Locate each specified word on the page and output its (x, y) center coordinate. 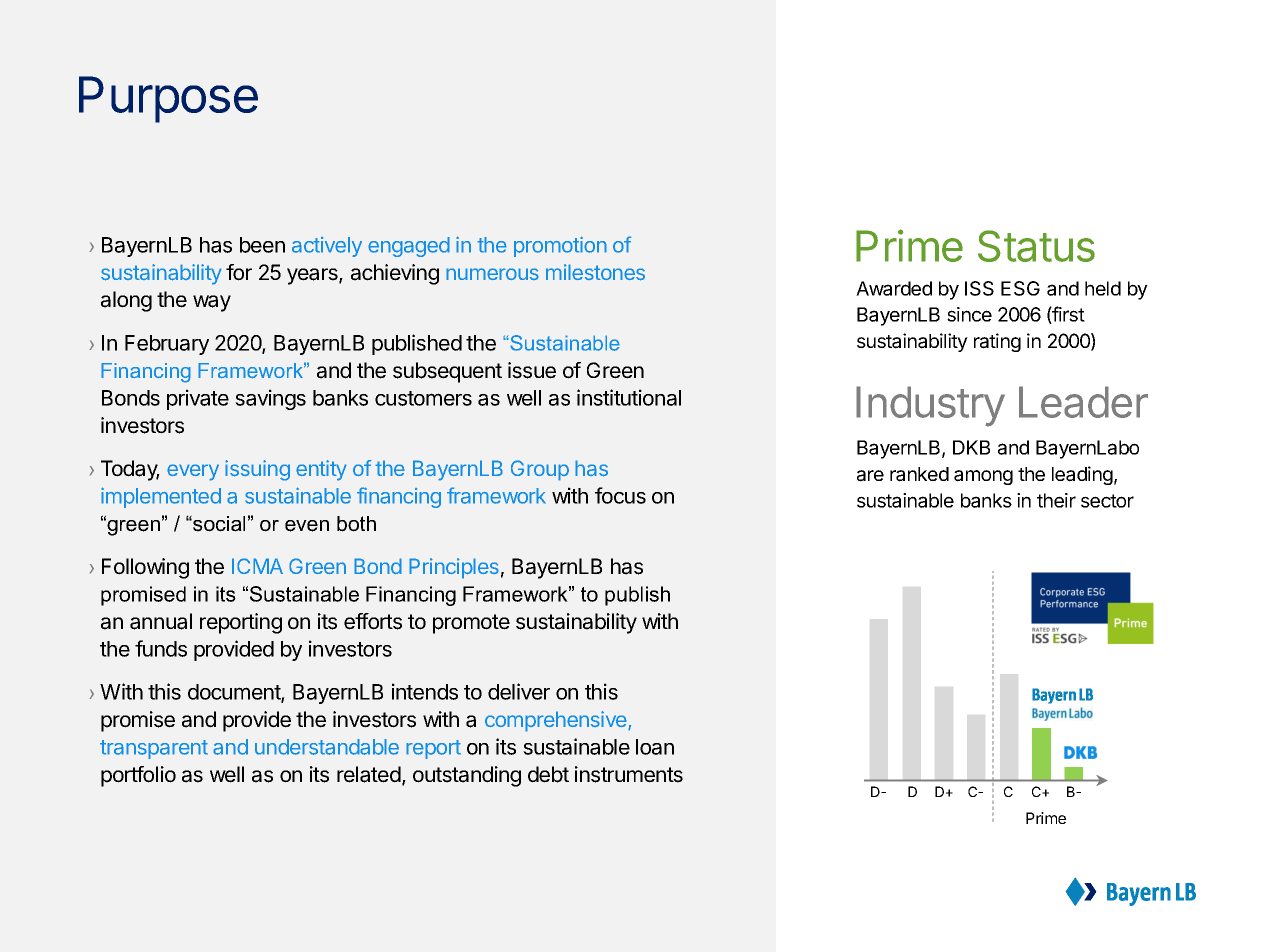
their (1056, 500)
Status (1036, 246)
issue (532, 370)
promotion (560, 246)
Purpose (168, 99)
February (167, 345)
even (307, 526)
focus (620, 495)
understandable (327, 747)
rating (997, 342)
